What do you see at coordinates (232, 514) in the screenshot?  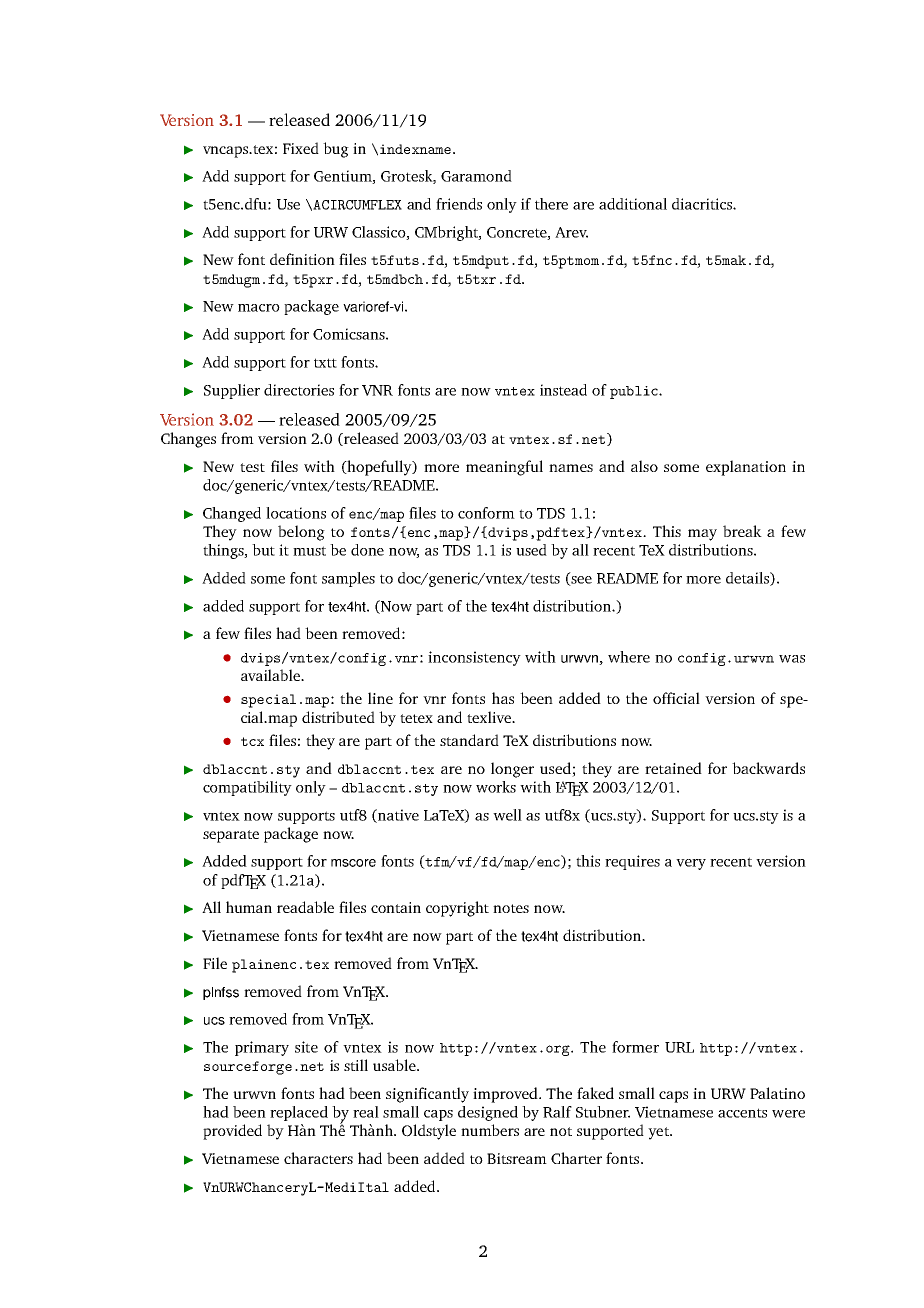 I see `Changed` at bounding box center [232, 514].
